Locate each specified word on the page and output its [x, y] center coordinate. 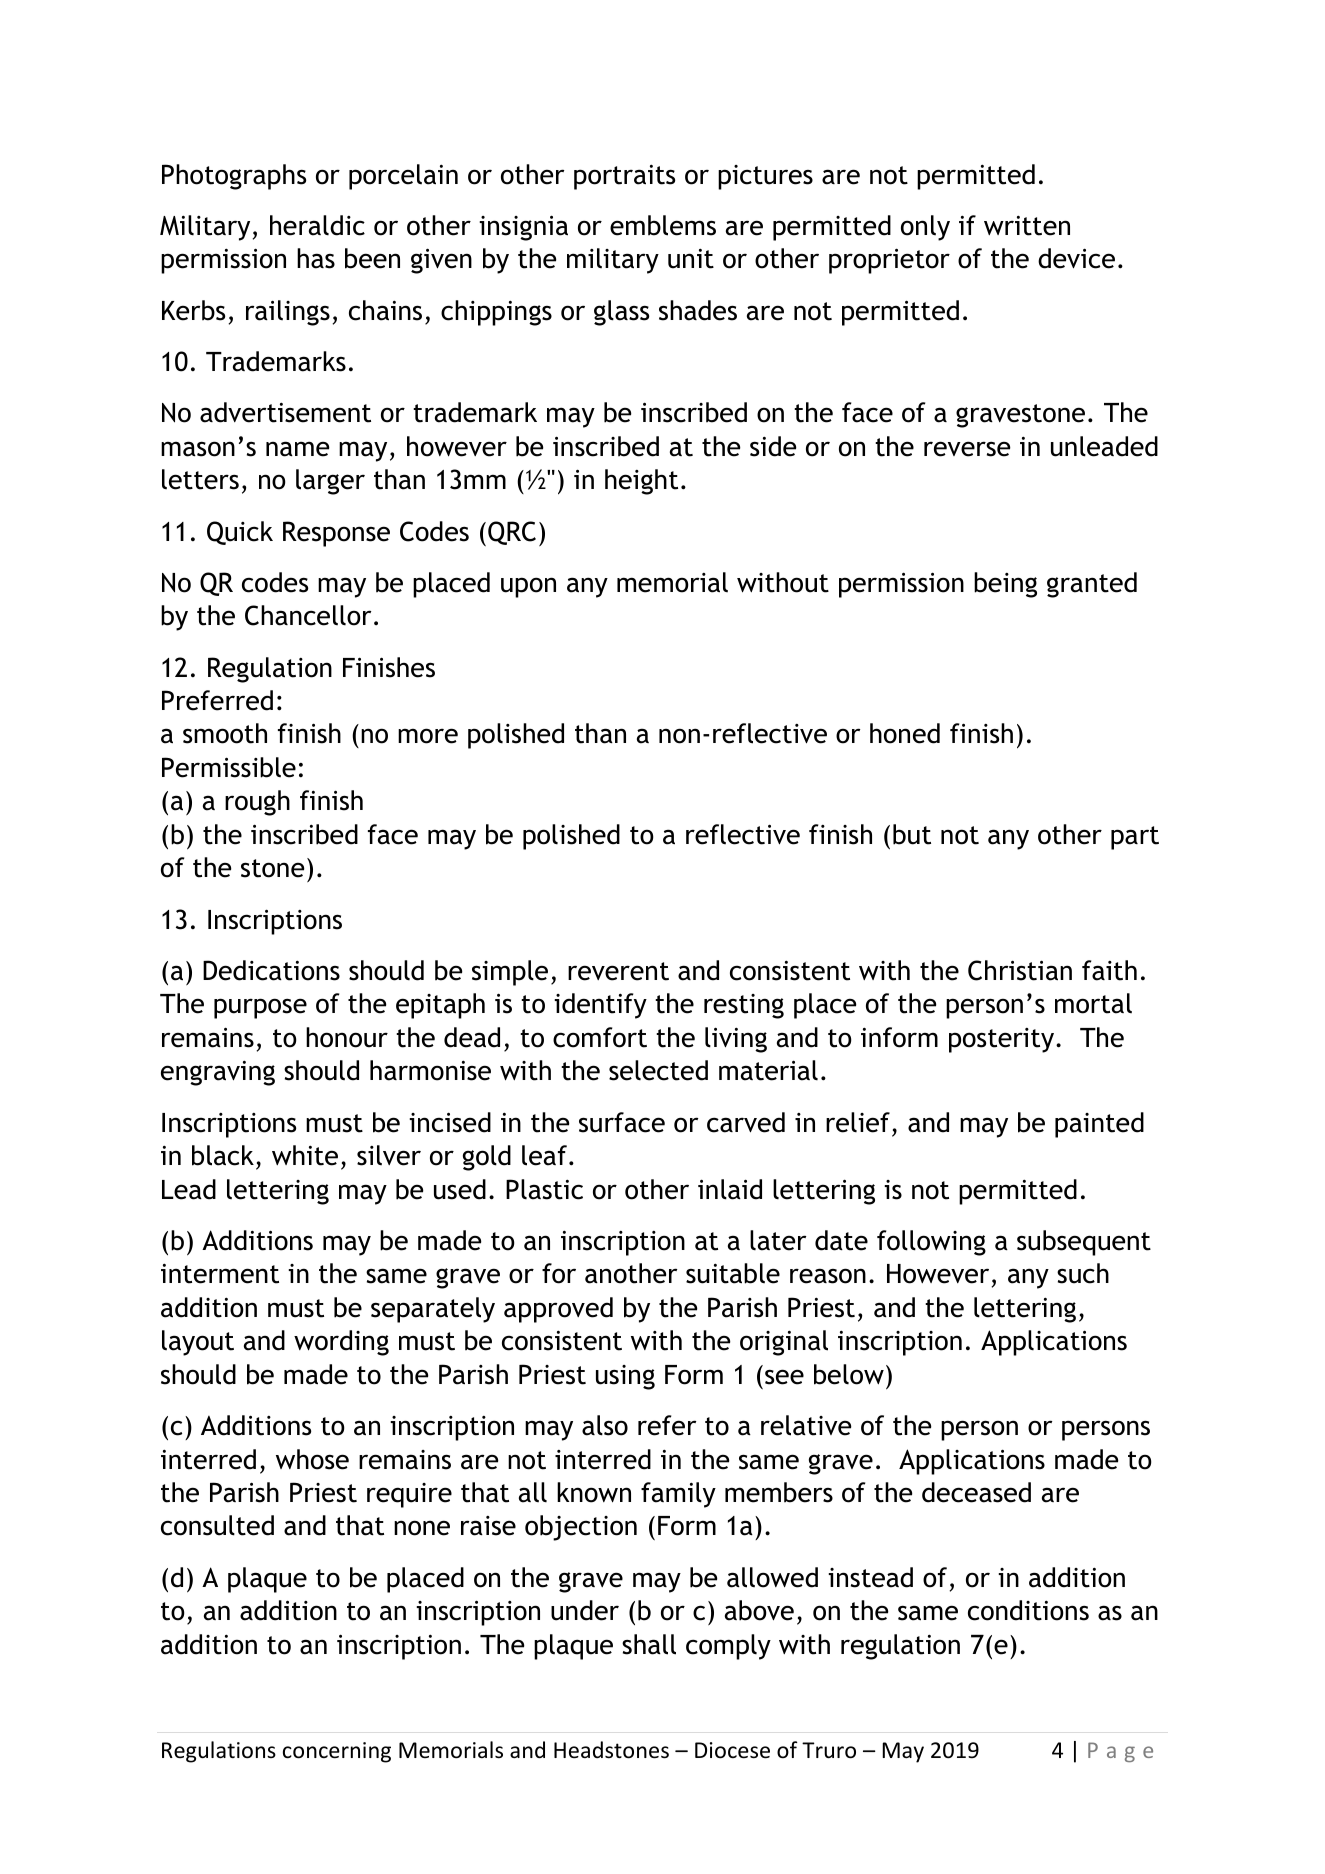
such [1083, 1273]
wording [341, 1343]
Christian [1020, 970]
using [625, 1377]
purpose [260, 1008]
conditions [1028, 1610]
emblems [663, 225]
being [1005, 585]
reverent [618, 971]
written [1027, 225]
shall [649, 1644]
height [641, 482]
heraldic [317, 225]
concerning [337, 1752]
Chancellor [308, 615]
